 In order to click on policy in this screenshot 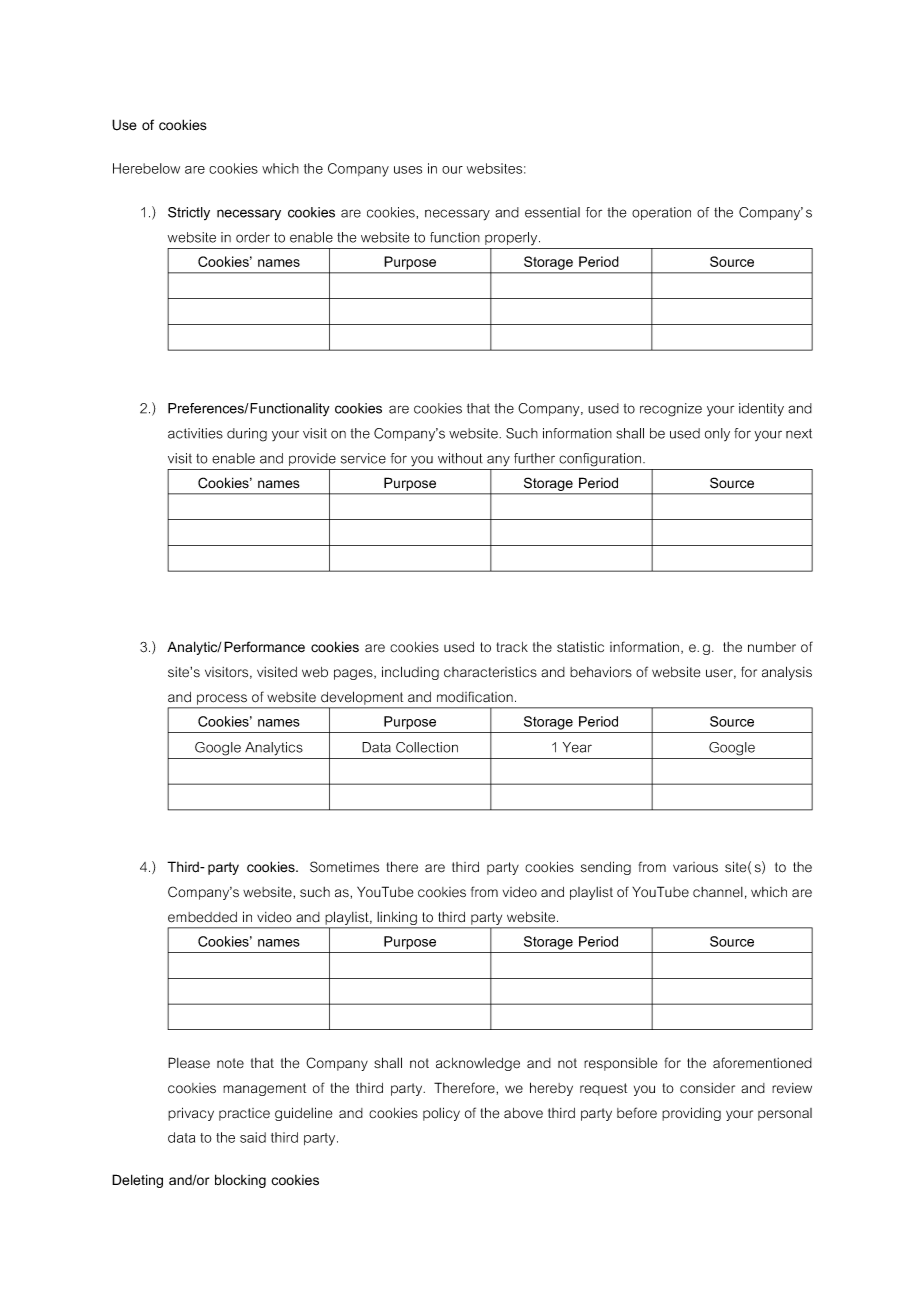, I will do `click(441, 1114)`.
